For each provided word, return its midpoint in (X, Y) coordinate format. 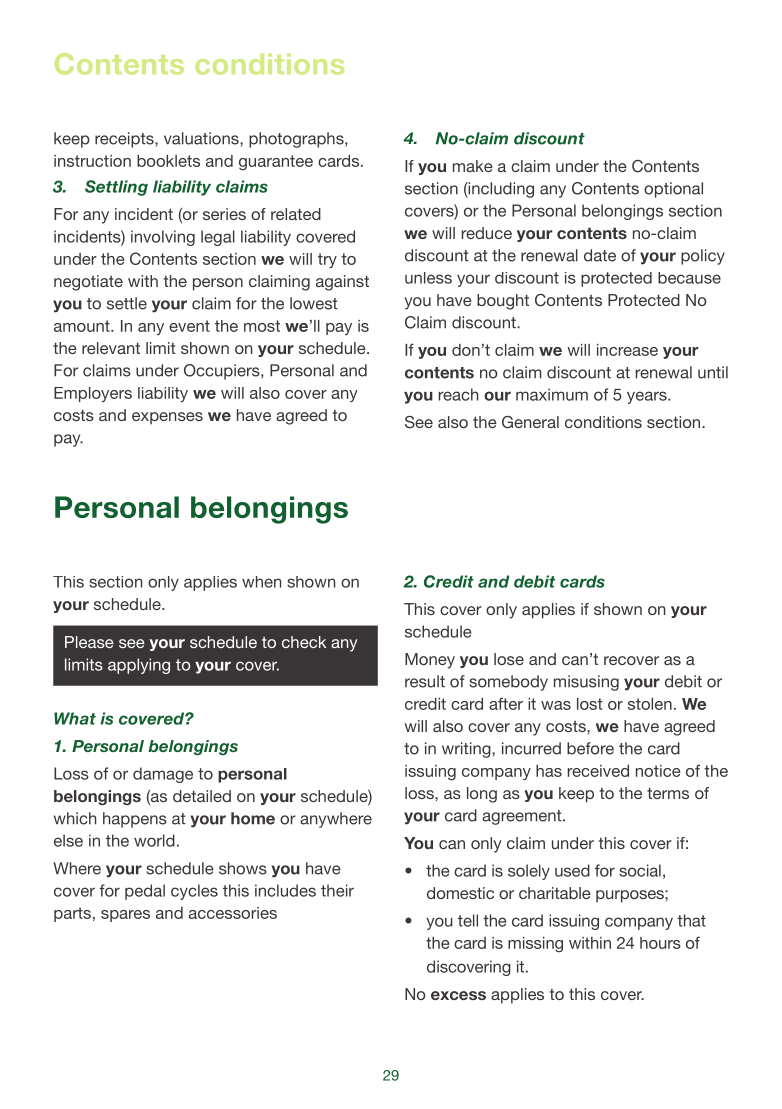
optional (673, 190)
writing (467, 750)
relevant (111, 348)
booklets (168, 161)
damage (163, 775)
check (304, 642)
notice (658, 771)
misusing (586, 683)
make (473, 166)
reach (458, 394)
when (261, 582)
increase (627, 350)
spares (125, 916)
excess (458, 995)
